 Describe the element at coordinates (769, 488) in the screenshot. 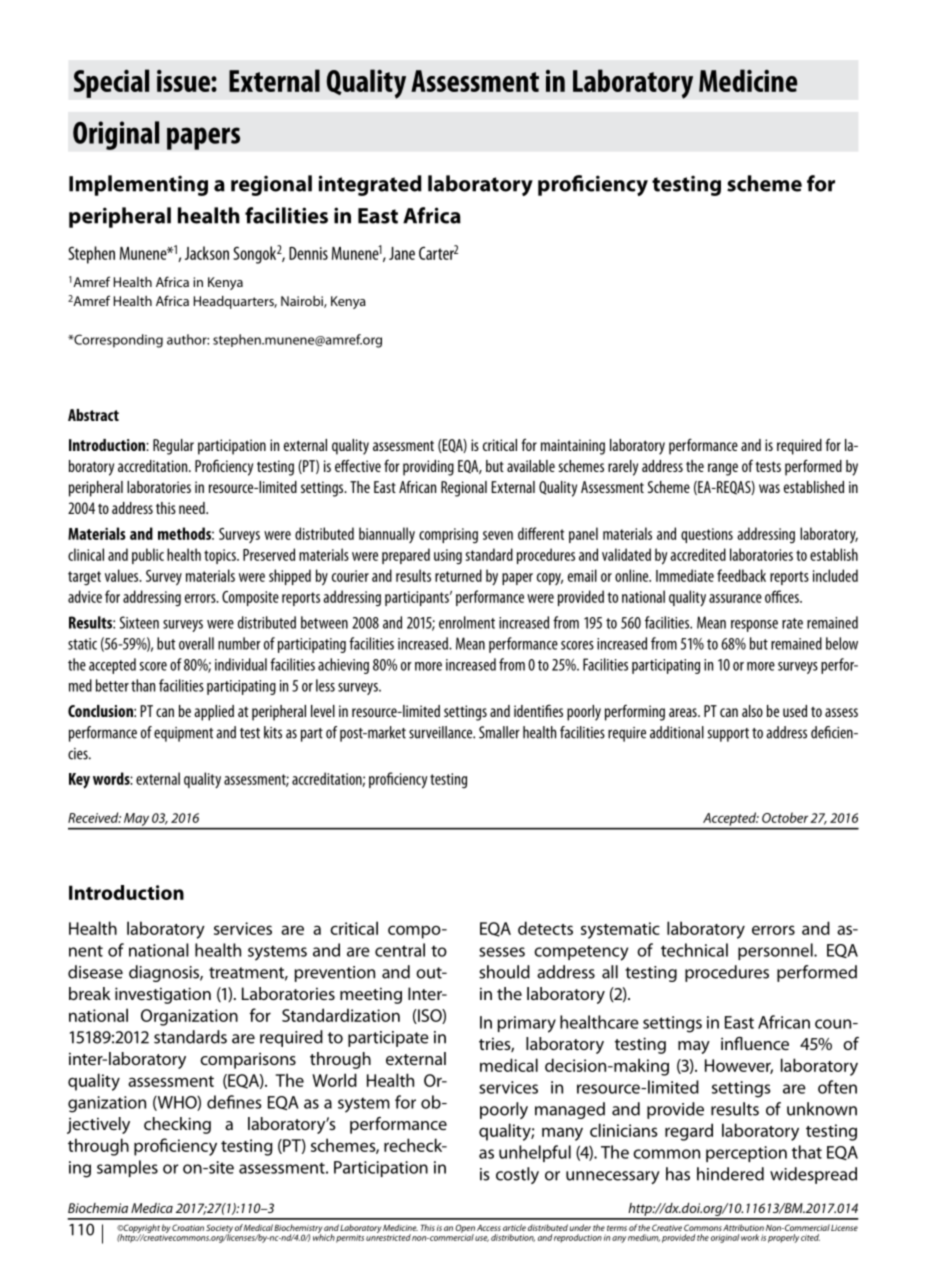

I see `was` at that location.
